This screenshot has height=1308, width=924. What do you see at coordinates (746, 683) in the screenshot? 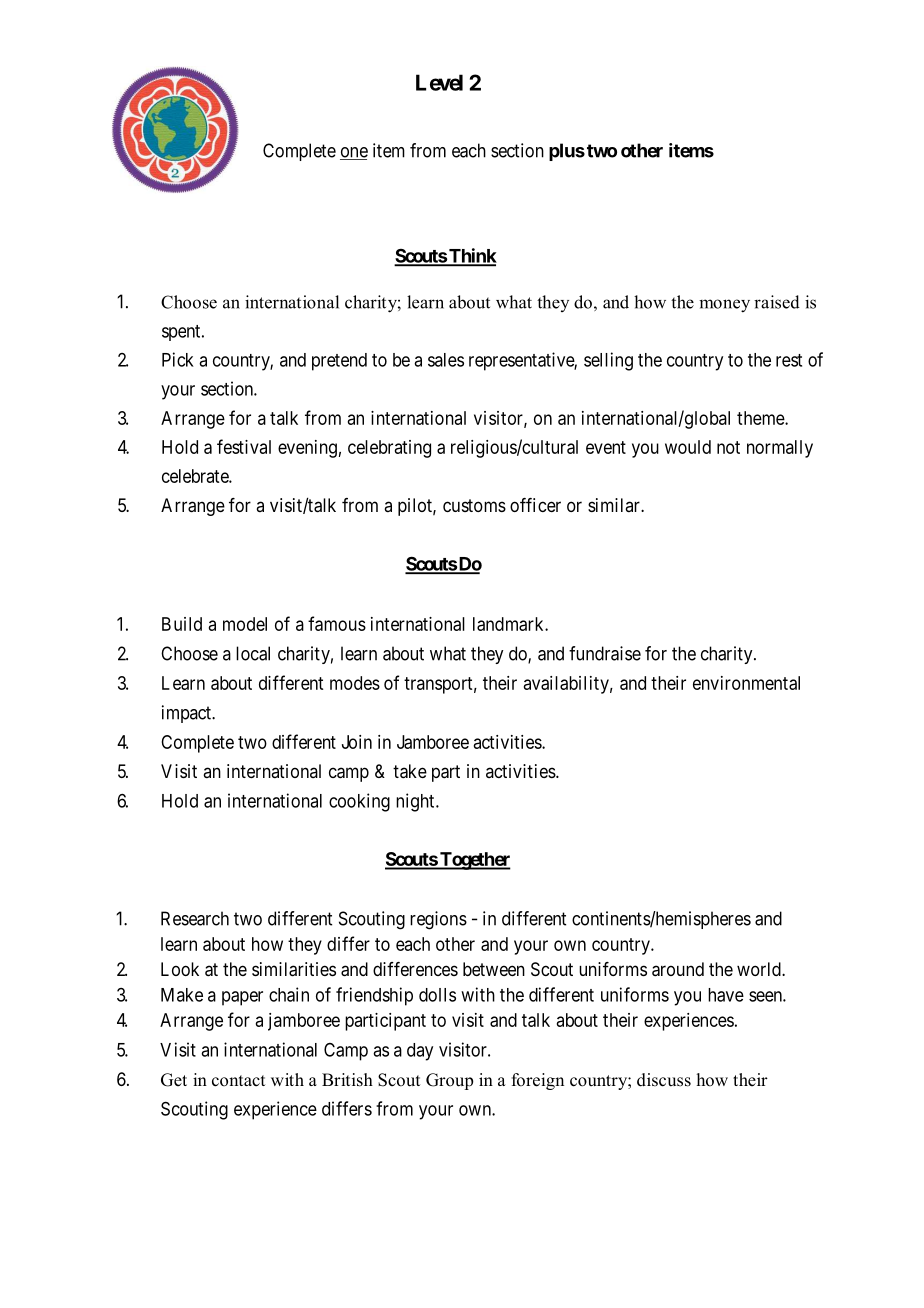
I see `environmental` at bounding box center [746, 683].
